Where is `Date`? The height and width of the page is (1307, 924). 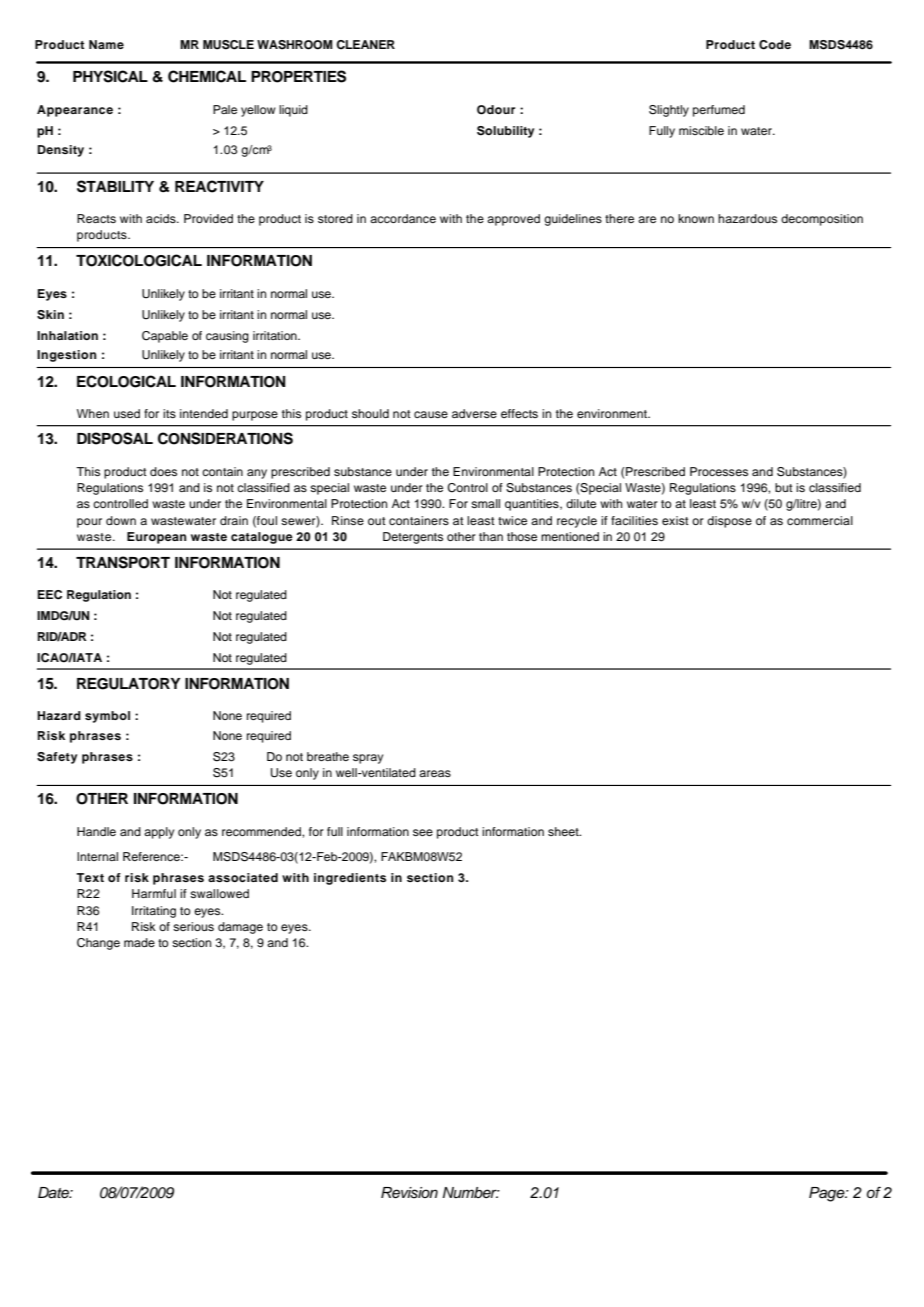 Date is located at coordinates (54, 1193).
